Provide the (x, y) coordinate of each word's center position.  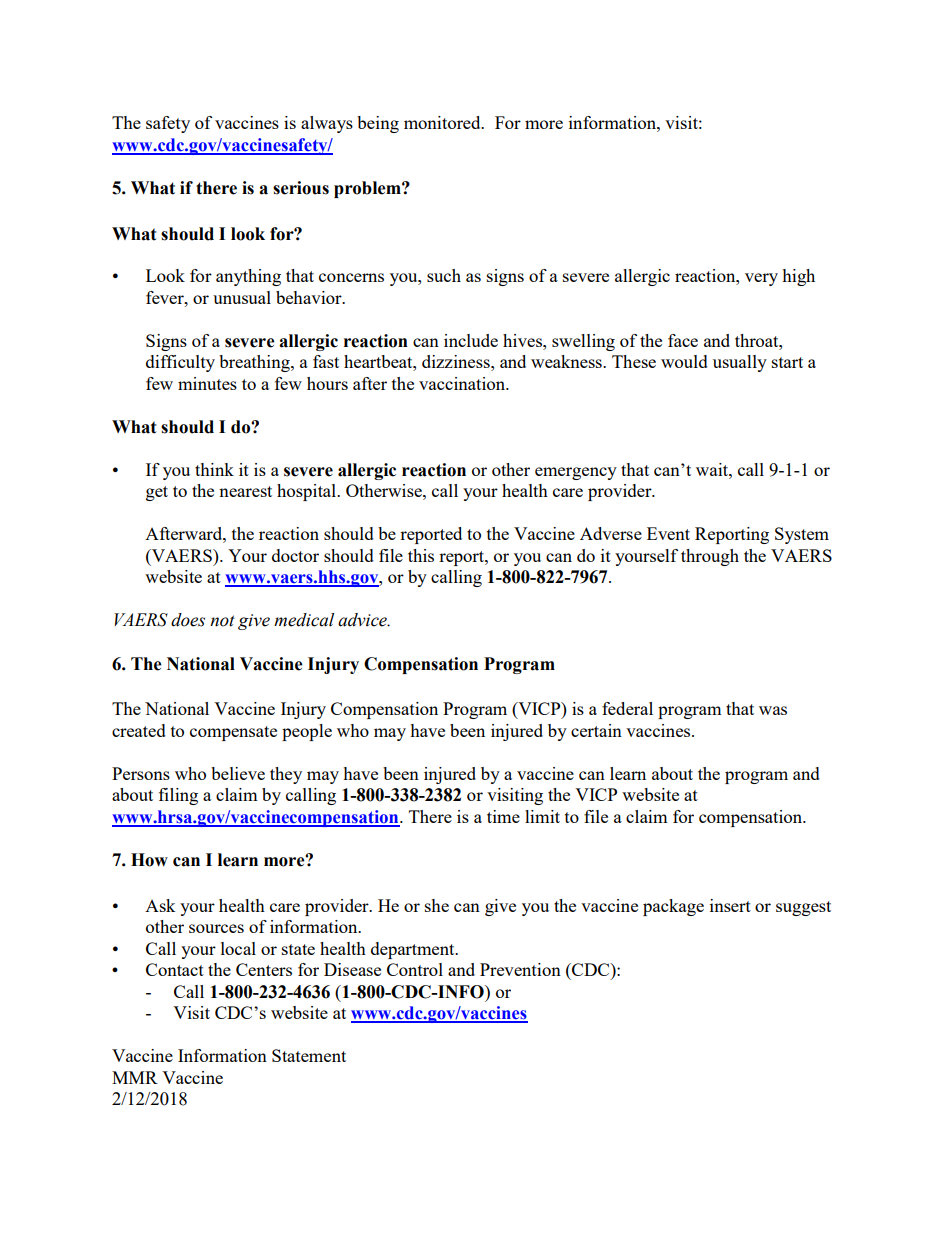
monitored (443, 122)
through (710, 557)
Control (415, 969)
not (222, 621)
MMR (135, 1077)
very (761, 279)
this (421, 555)
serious (301, 188)
